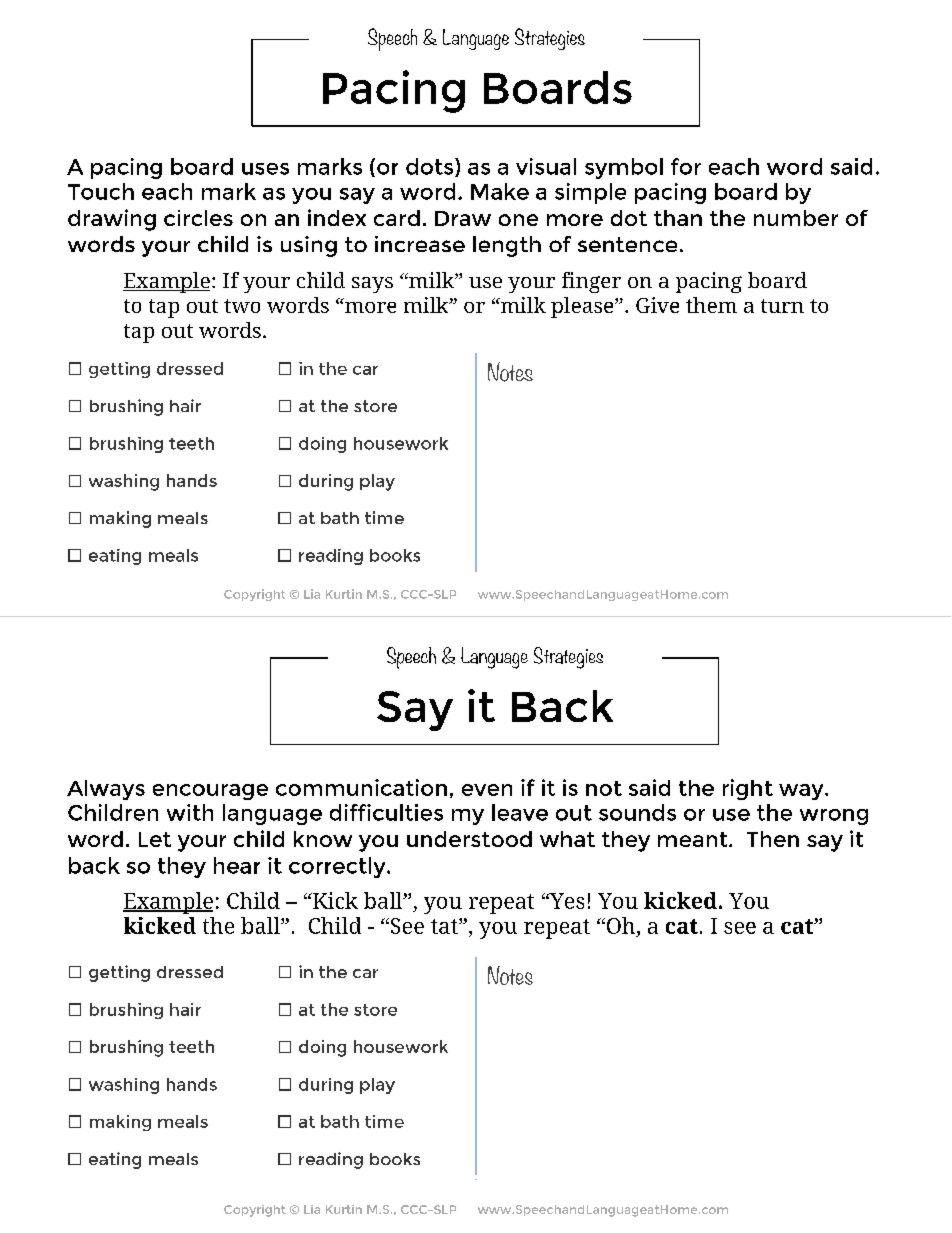  I want to click on even, so click(487, 790).
